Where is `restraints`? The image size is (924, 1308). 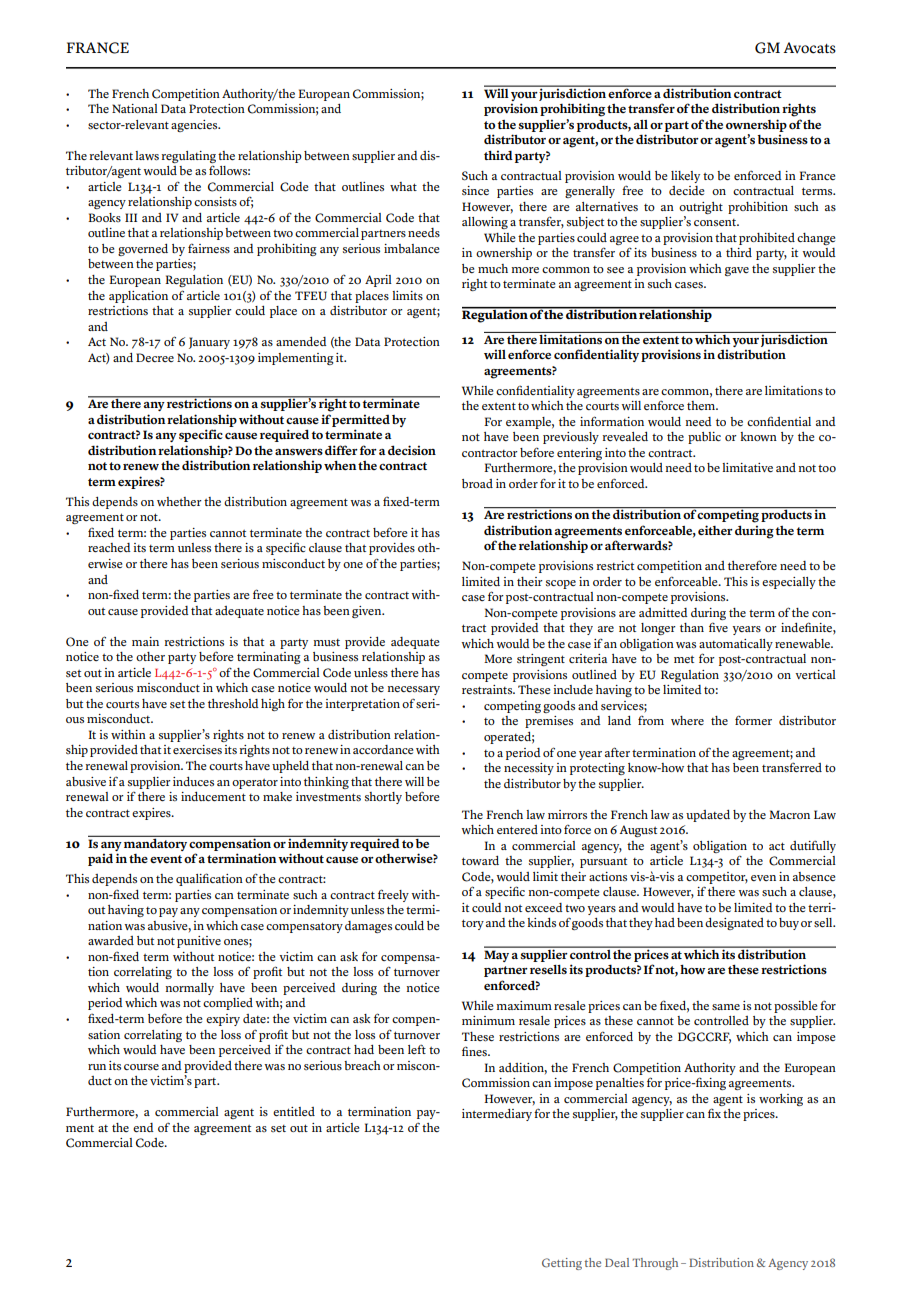
restraints is located at coordinates (488, 690).
